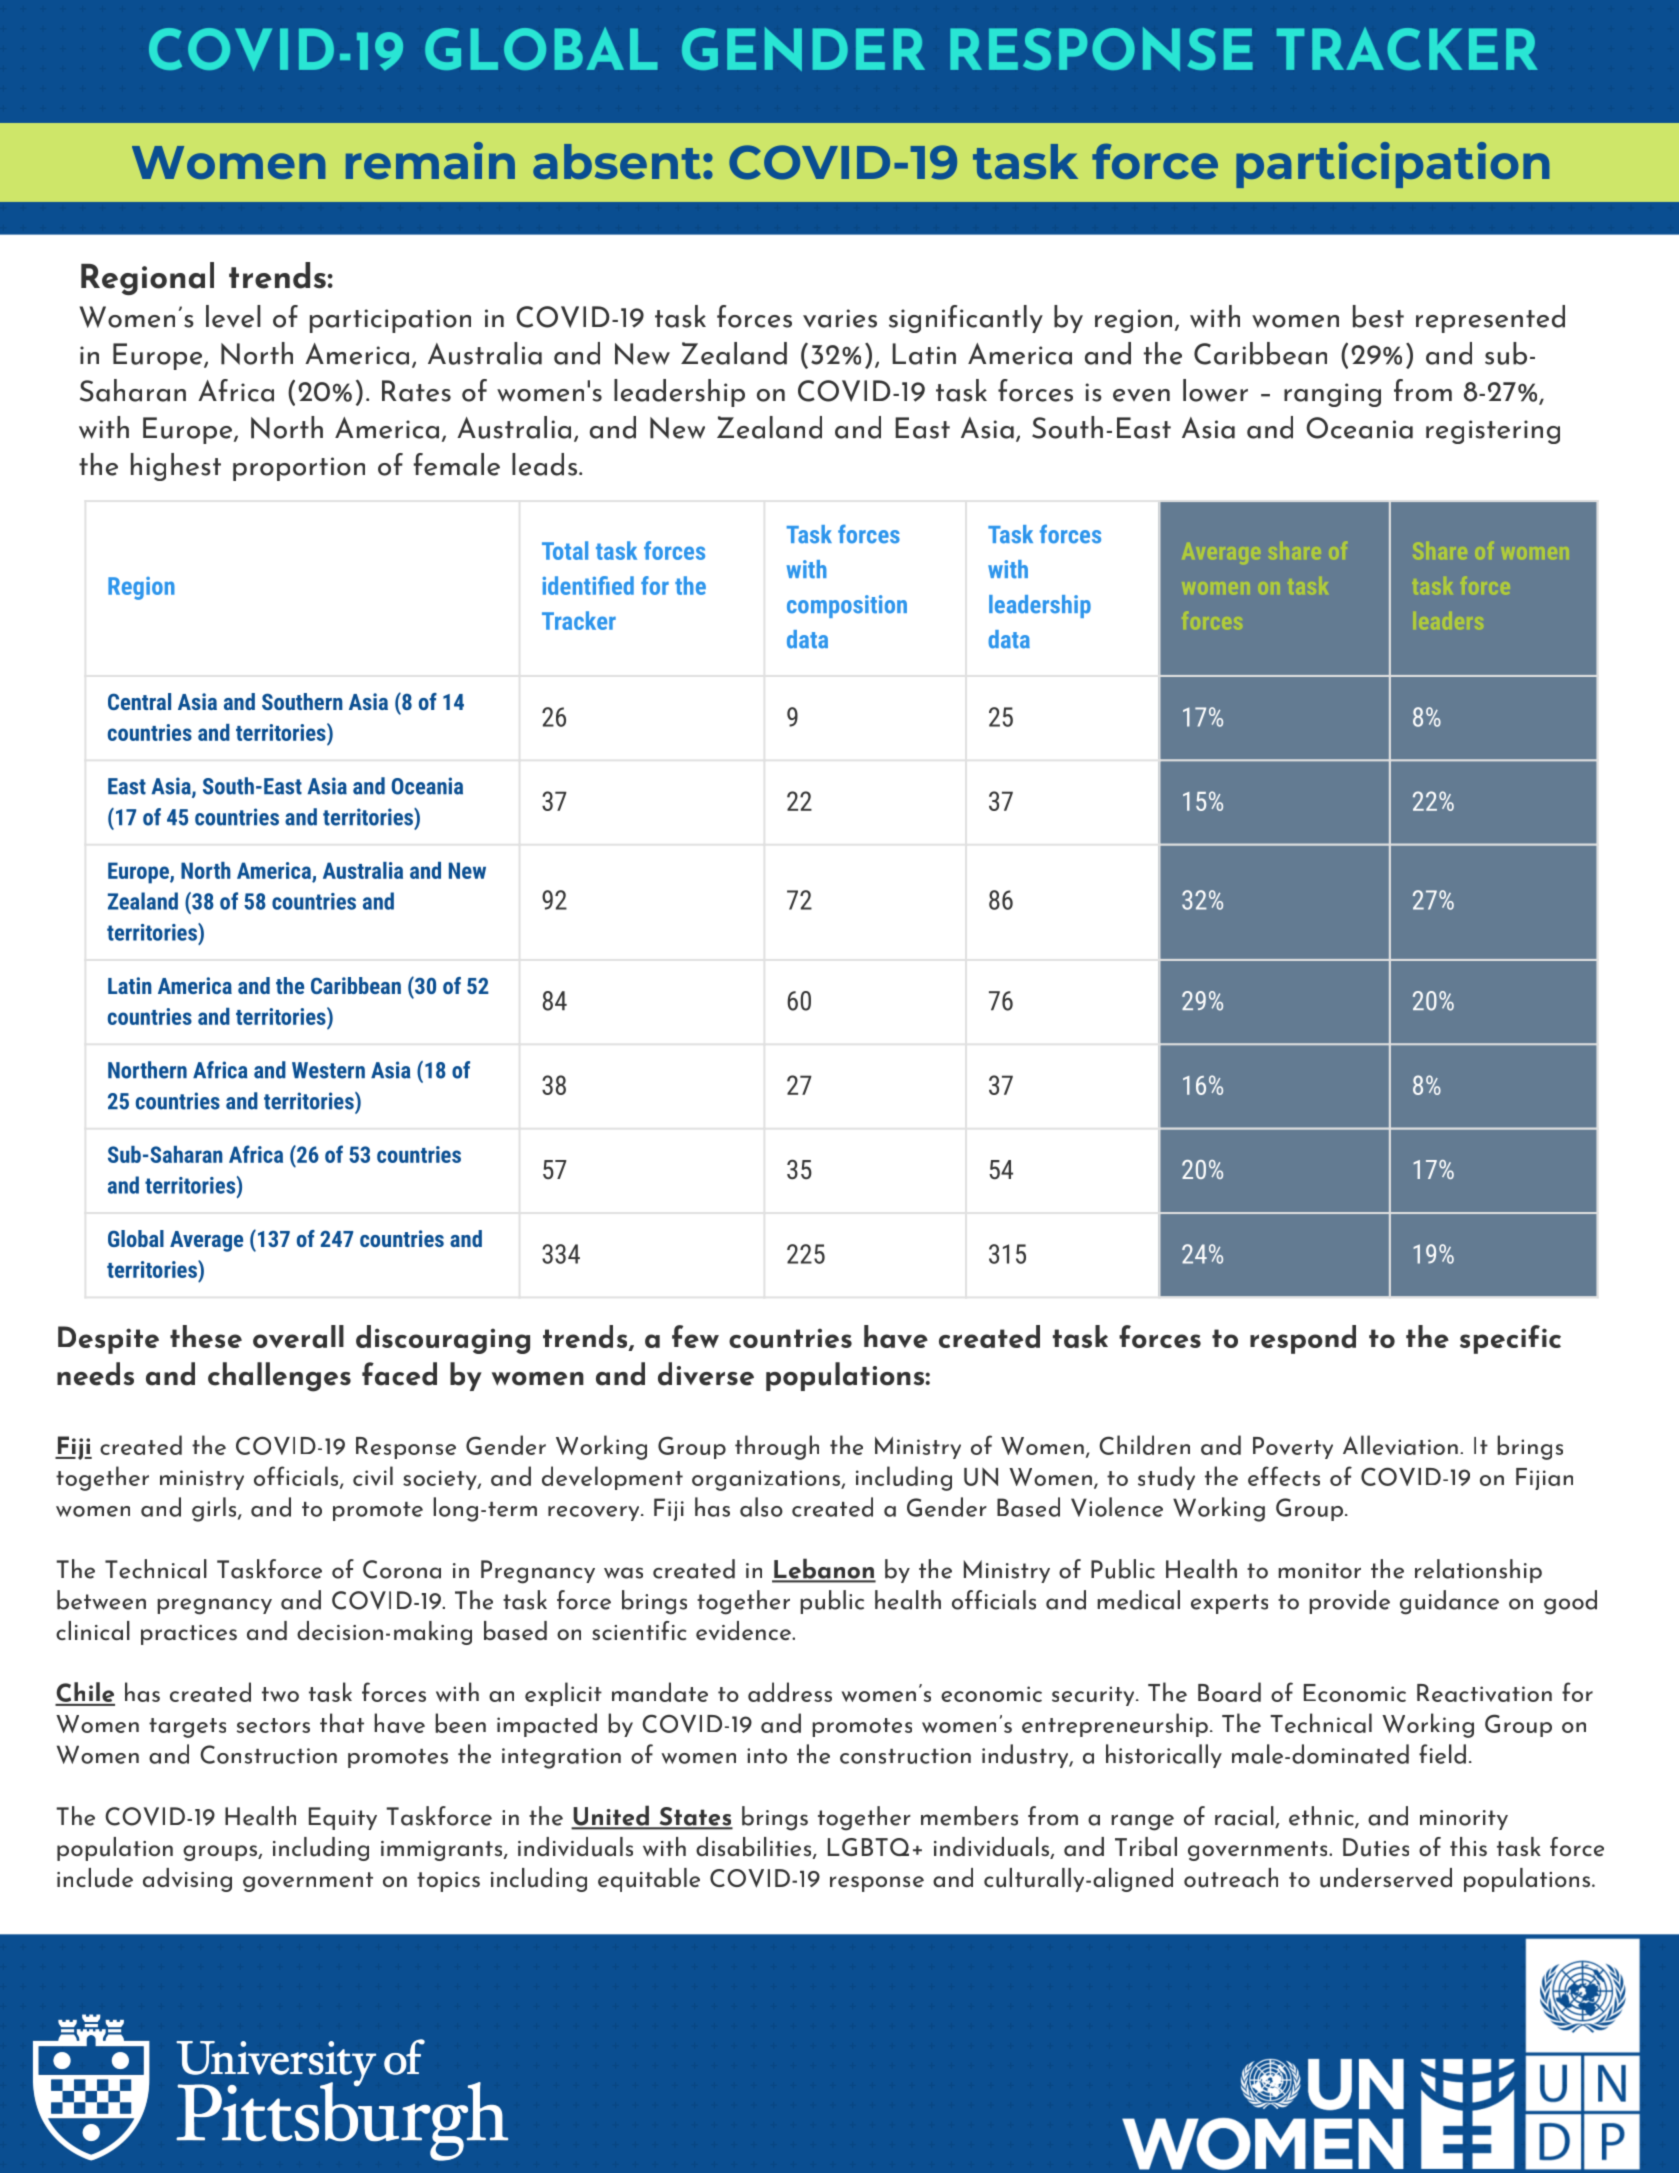 The width and height of the image is (1679, 2173). What do you see at coordinates (695, 1336) in the image?
I see `few` at bounding box center [695, 1336].
